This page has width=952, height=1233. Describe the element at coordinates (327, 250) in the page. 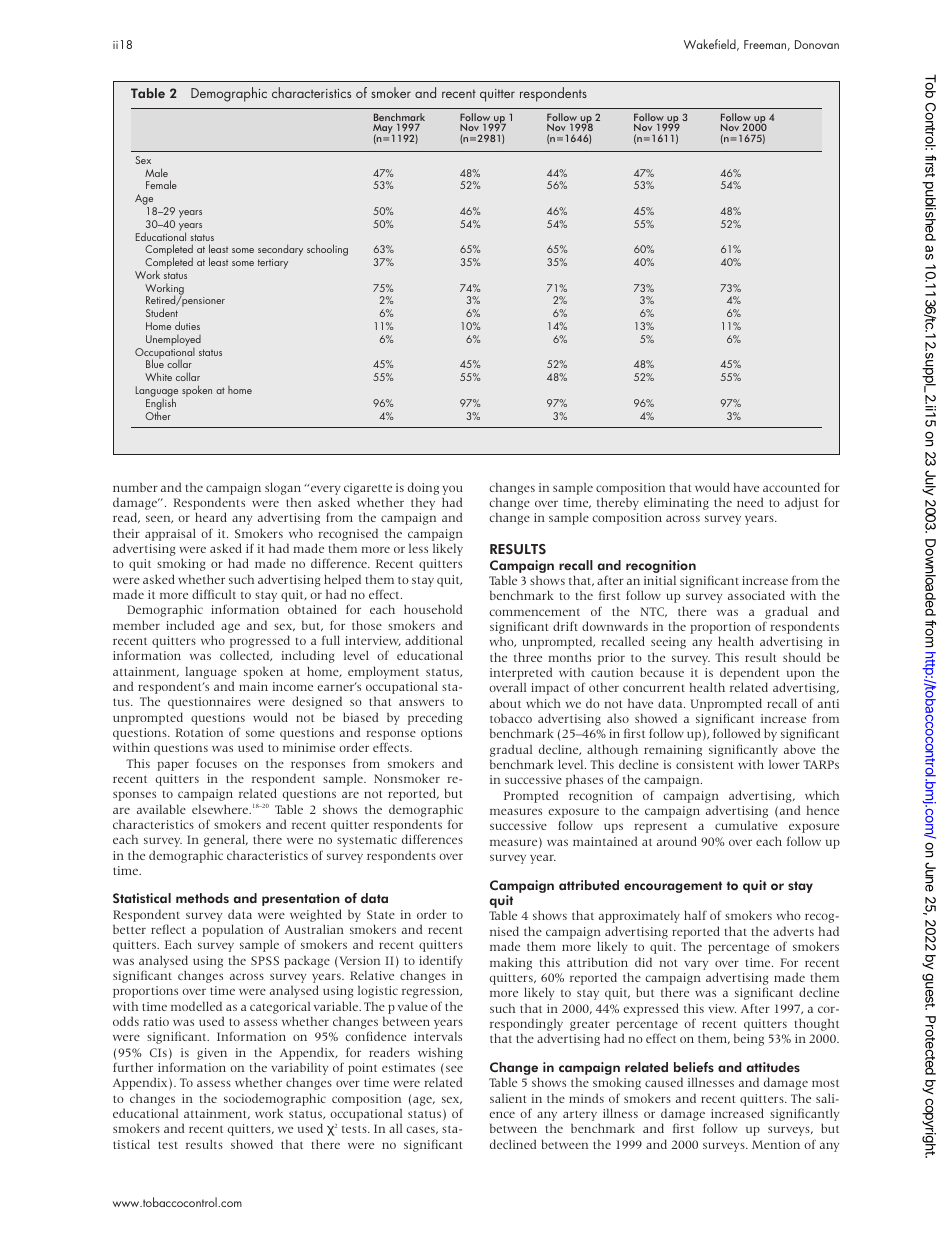

I see `schooling` at that location.
